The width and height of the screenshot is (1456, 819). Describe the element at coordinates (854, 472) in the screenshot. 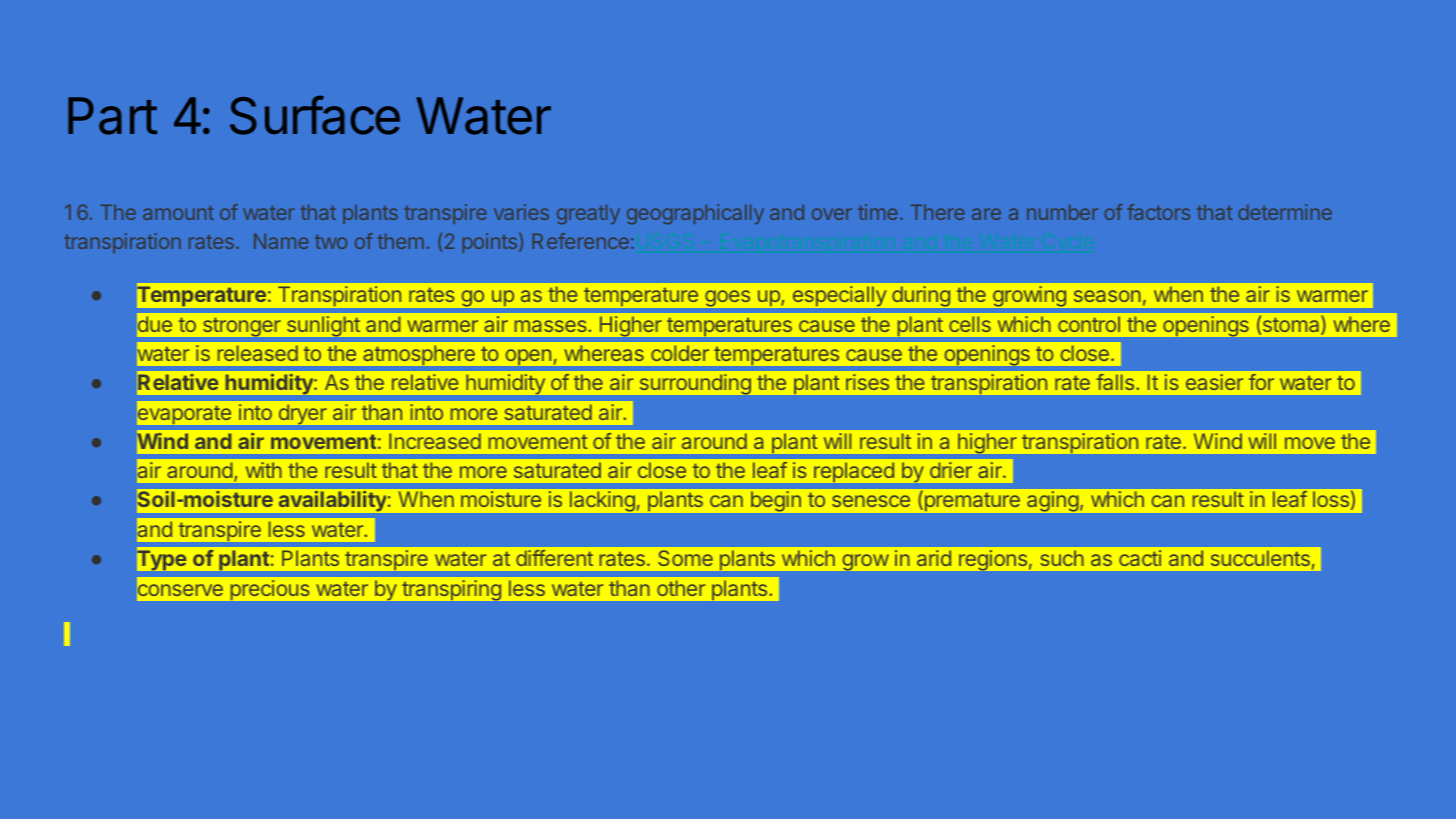

I see `replaced` at that location.
